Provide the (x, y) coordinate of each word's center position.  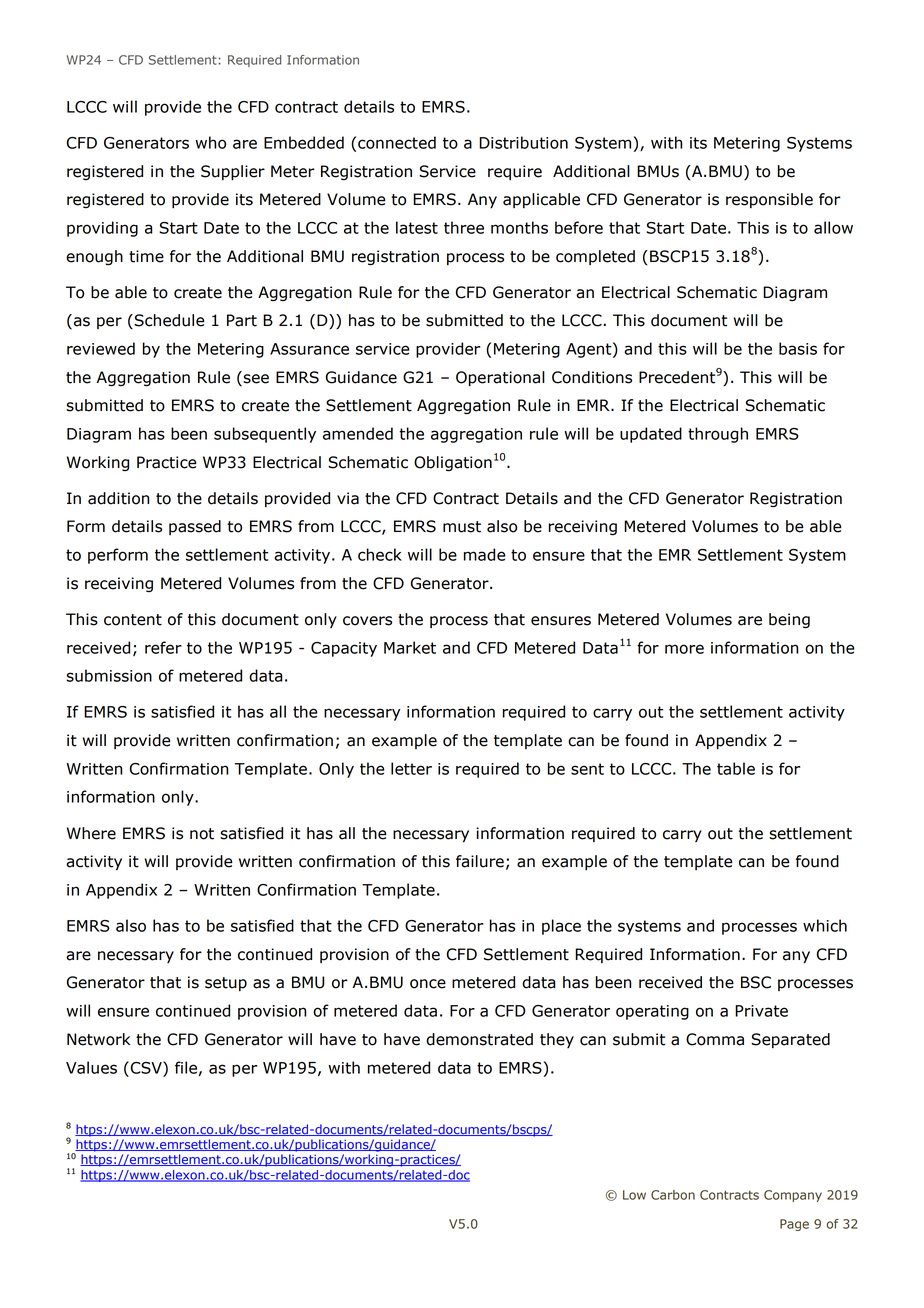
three (464, 227)
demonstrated (479, 1039)
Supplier (233, 173)
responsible (769, 200)
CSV (146, 1067)
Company (793, 1196)
